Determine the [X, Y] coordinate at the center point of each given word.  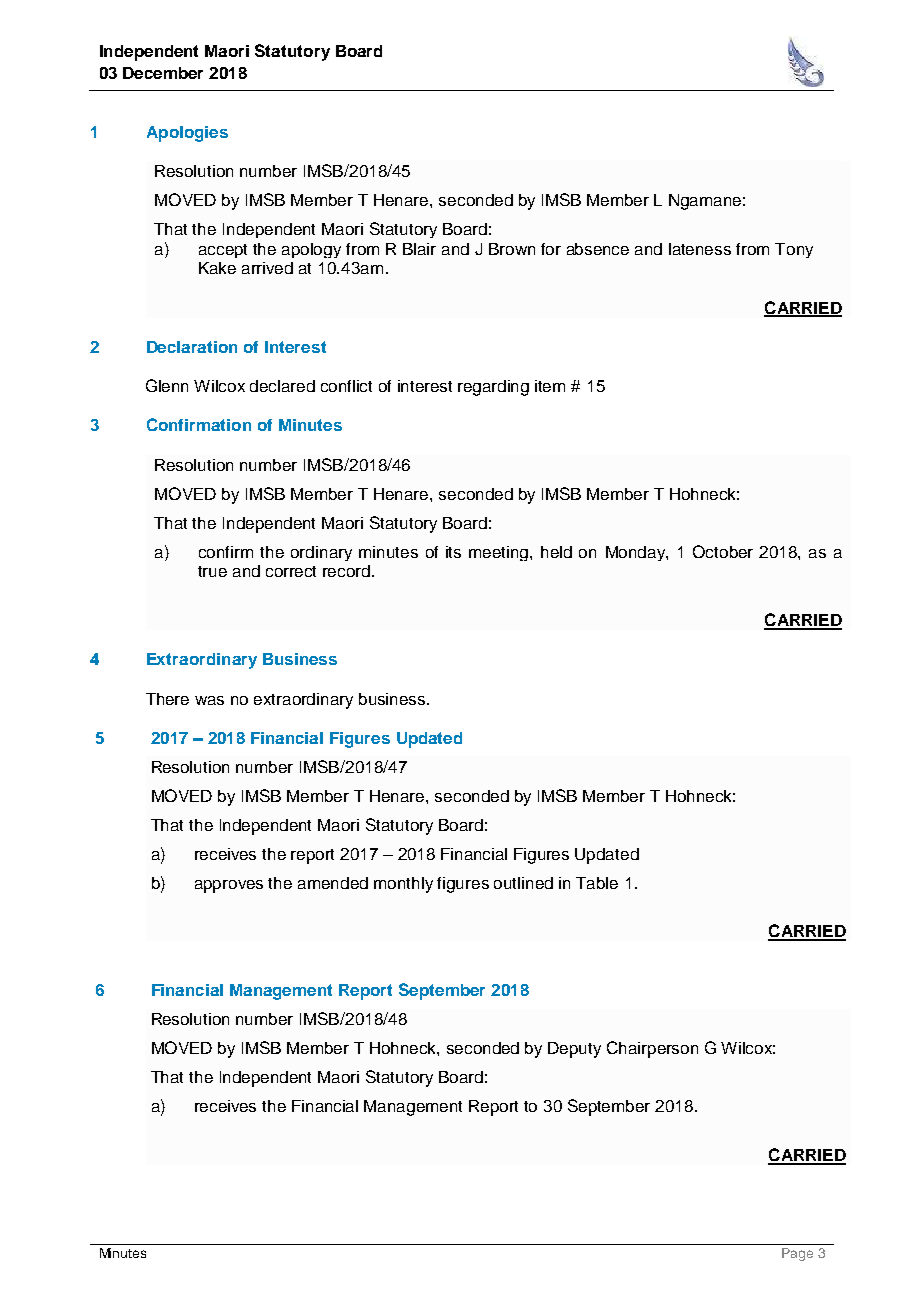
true [212, 571]
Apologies [187, 134]
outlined [523, 883]
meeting [500, 553]
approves [229, 886]
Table [597, 883]
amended [333, 883]
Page [797, 1254]
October [723, 551]
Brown [512, 249]
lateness [700, 249]
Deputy [574, 1050]
